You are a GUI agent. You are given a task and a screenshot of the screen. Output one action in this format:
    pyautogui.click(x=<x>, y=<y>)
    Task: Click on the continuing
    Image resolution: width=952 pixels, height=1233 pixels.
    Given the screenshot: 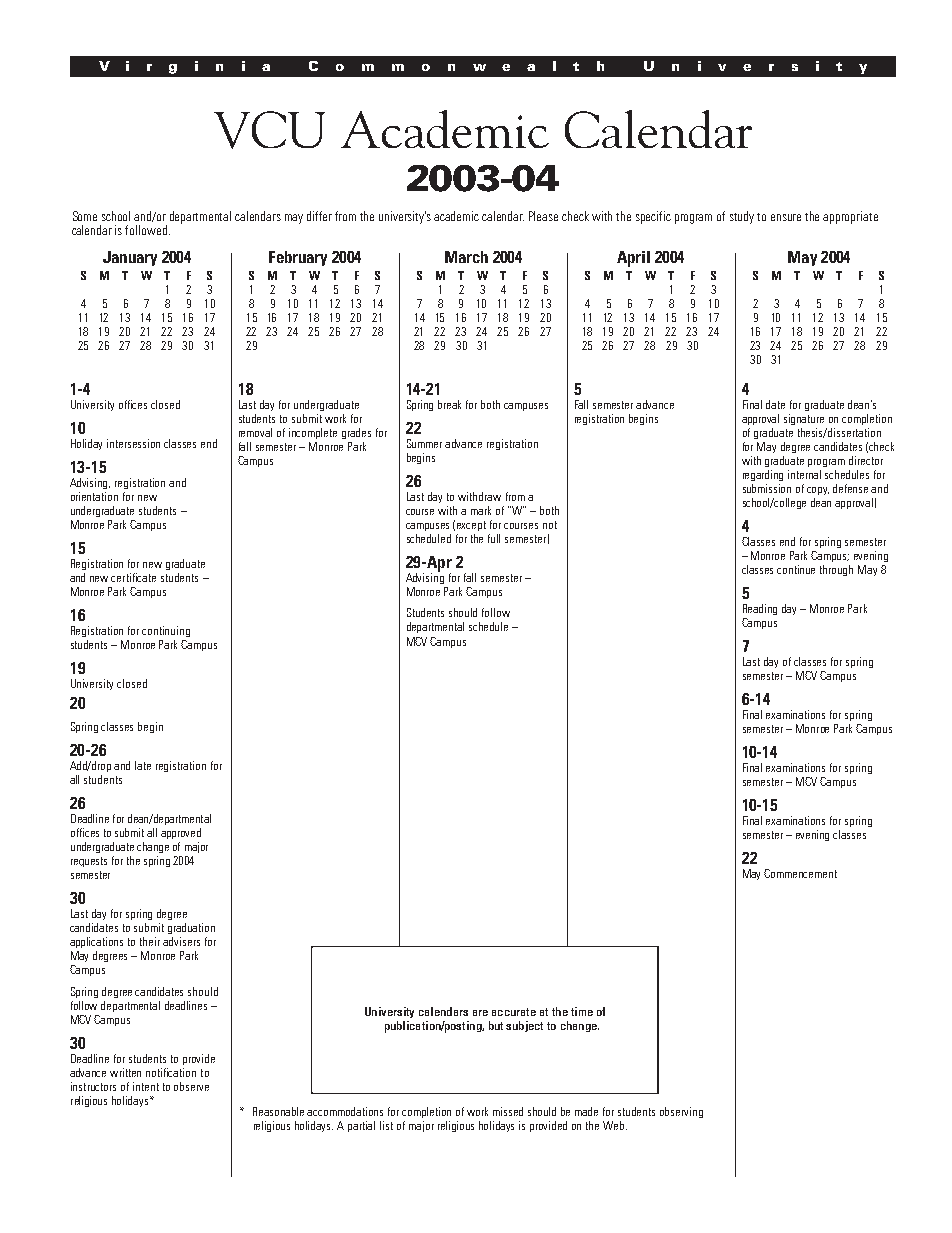 What is the action you would take?
    pyautogui.click(x=166, y=631)
